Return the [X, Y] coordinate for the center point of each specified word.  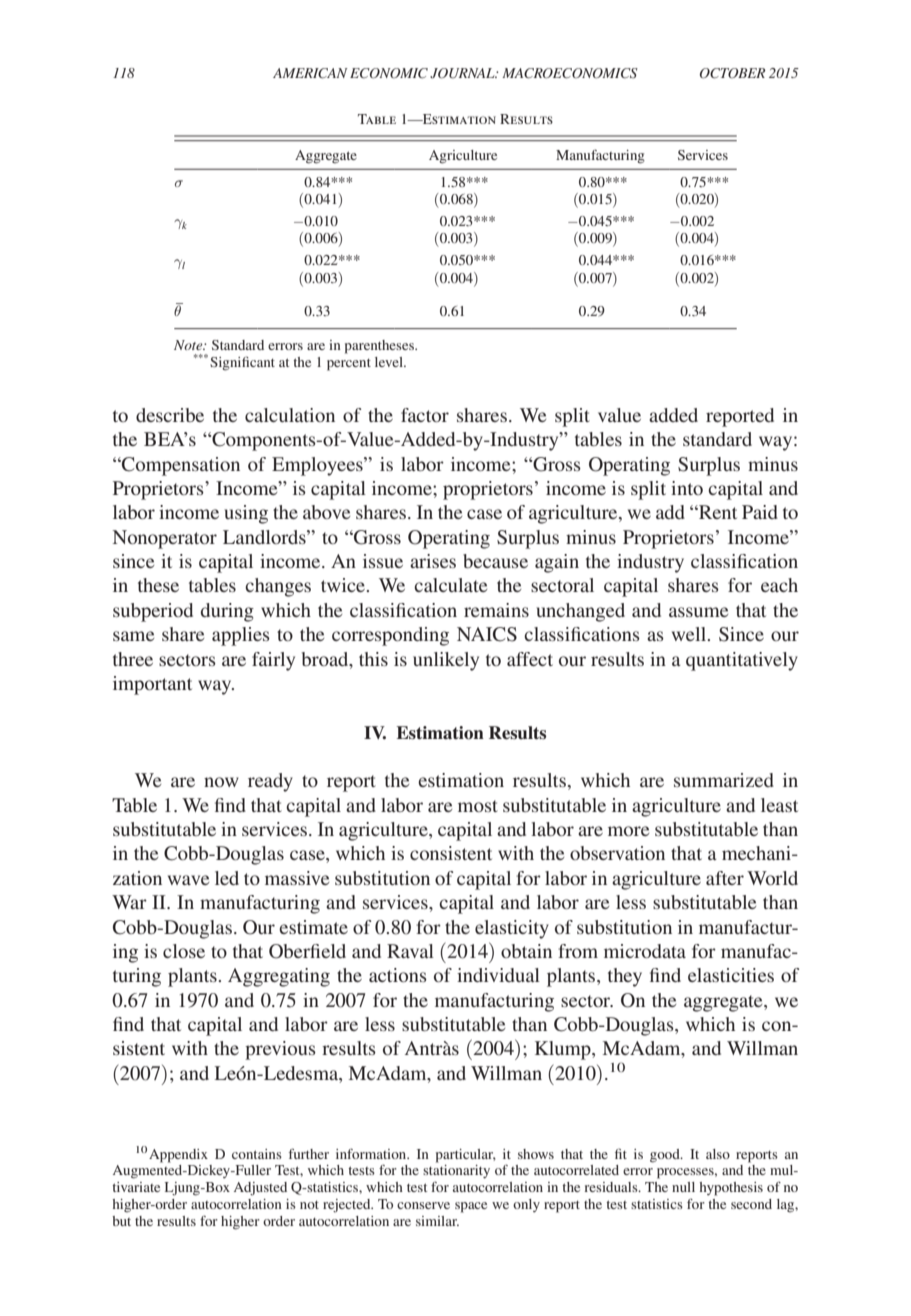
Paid [760, 512]
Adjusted [260, 1189]
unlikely [446, 661]
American [310, 73]
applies [241, 636]
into [687, 488]
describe [170, 415]
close [184, 951]
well [690, 634]
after [725, 878]
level [390, 362]
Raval [410, 951]
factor [425, 415]
